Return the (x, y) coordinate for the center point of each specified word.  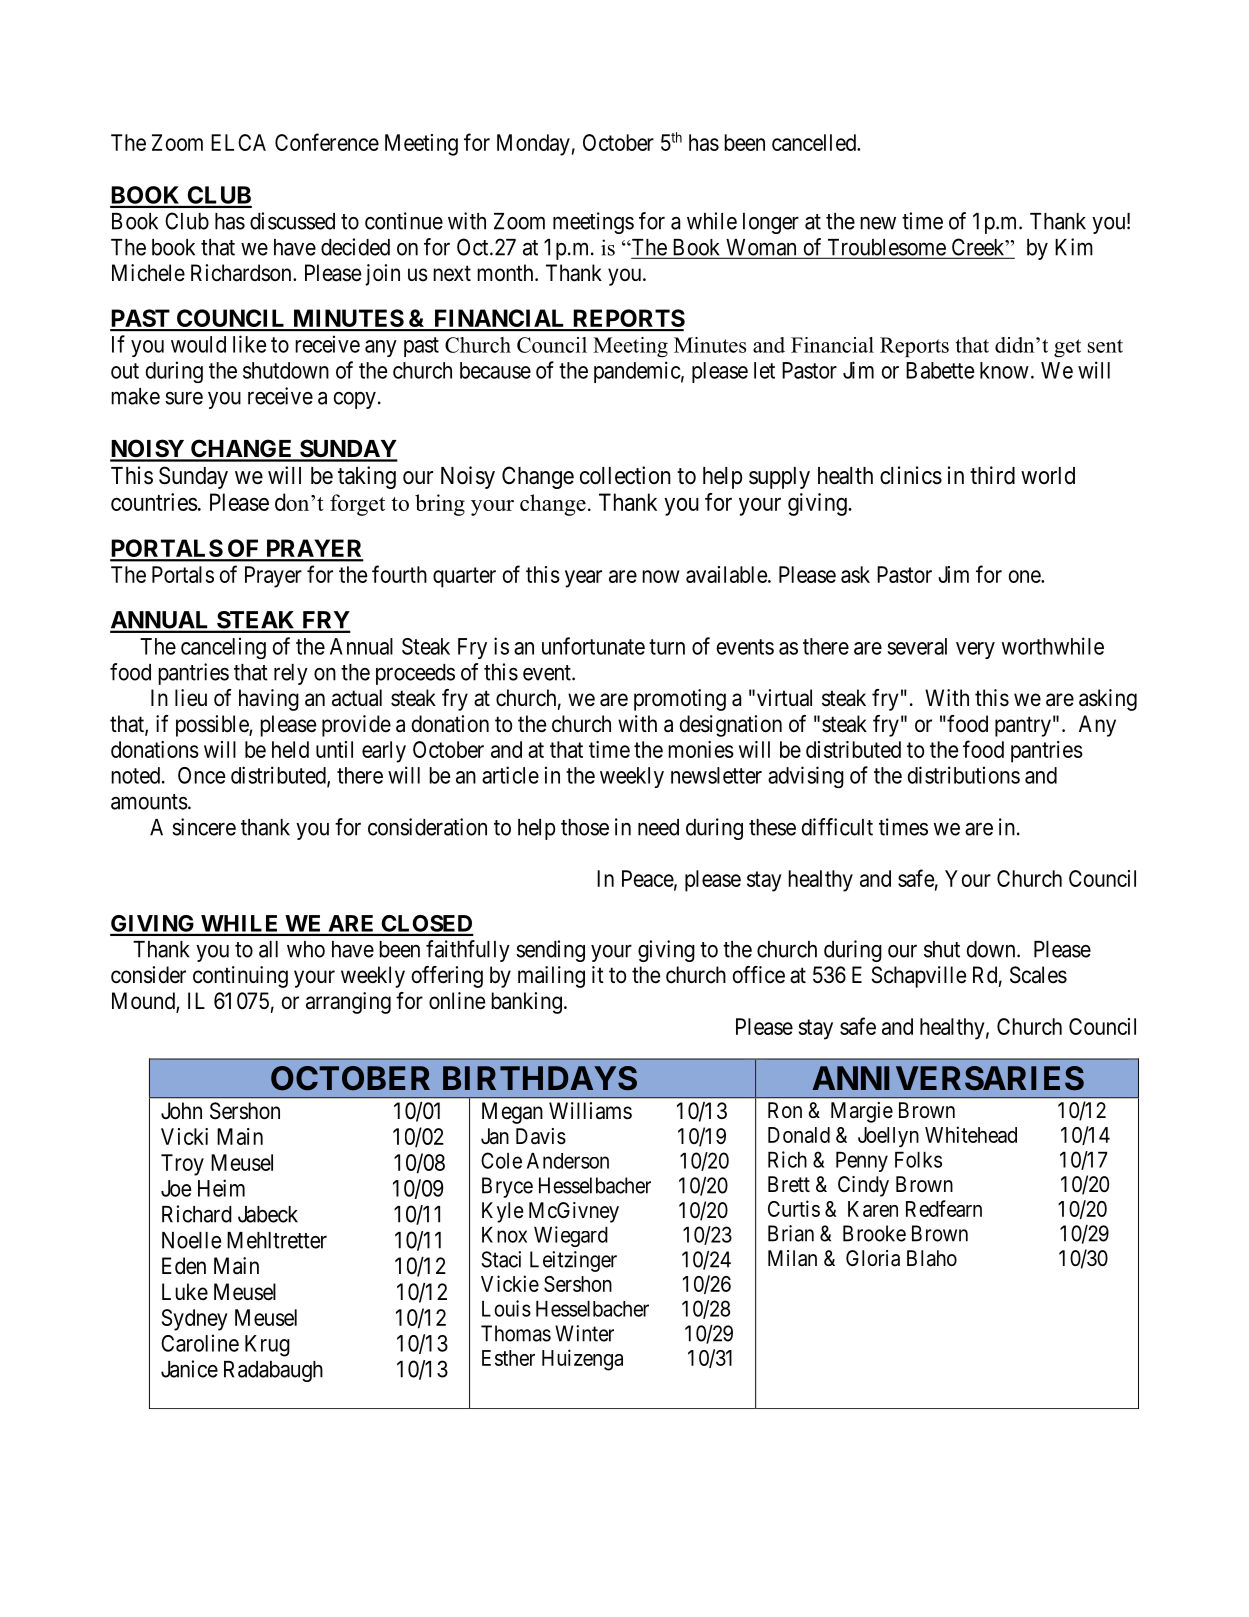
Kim (1074, 247)
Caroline (200, 1343)
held (290, 749)
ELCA (238, 142)
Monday (533, 145)
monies (701, 749)
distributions (963, 775)
